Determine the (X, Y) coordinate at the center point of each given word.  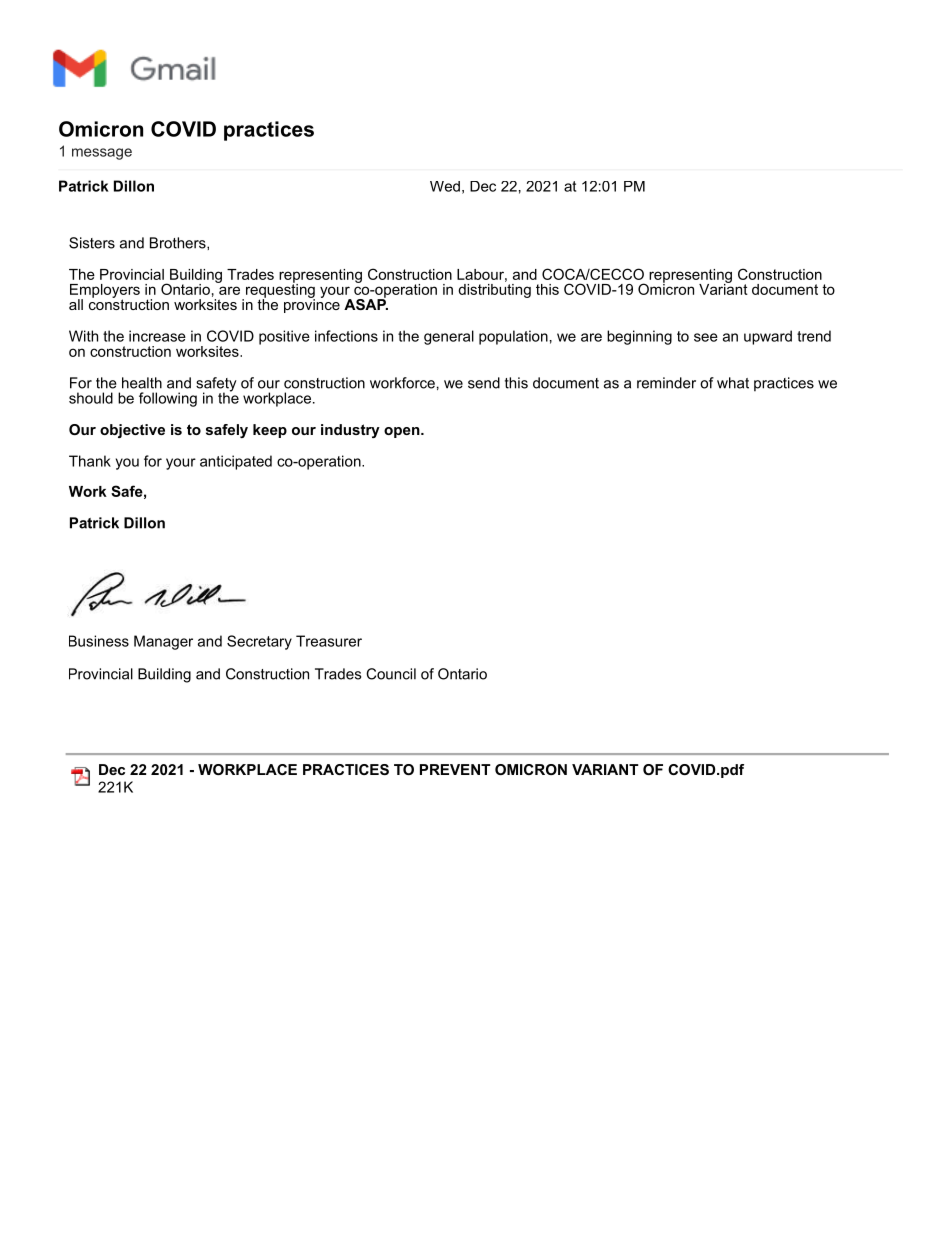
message (102, 154)
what (733, 383)
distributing (494, 289)
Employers (105, 292)
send (484, 383)
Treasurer (329, 641)
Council (391, 674)
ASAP (366, 303)
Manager (163, 642)
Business (99, 641)
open (402, 432)
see (706, 337)
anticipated (236, 462)
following (168, 399)
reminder (666, 383)
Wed (445, 186)
